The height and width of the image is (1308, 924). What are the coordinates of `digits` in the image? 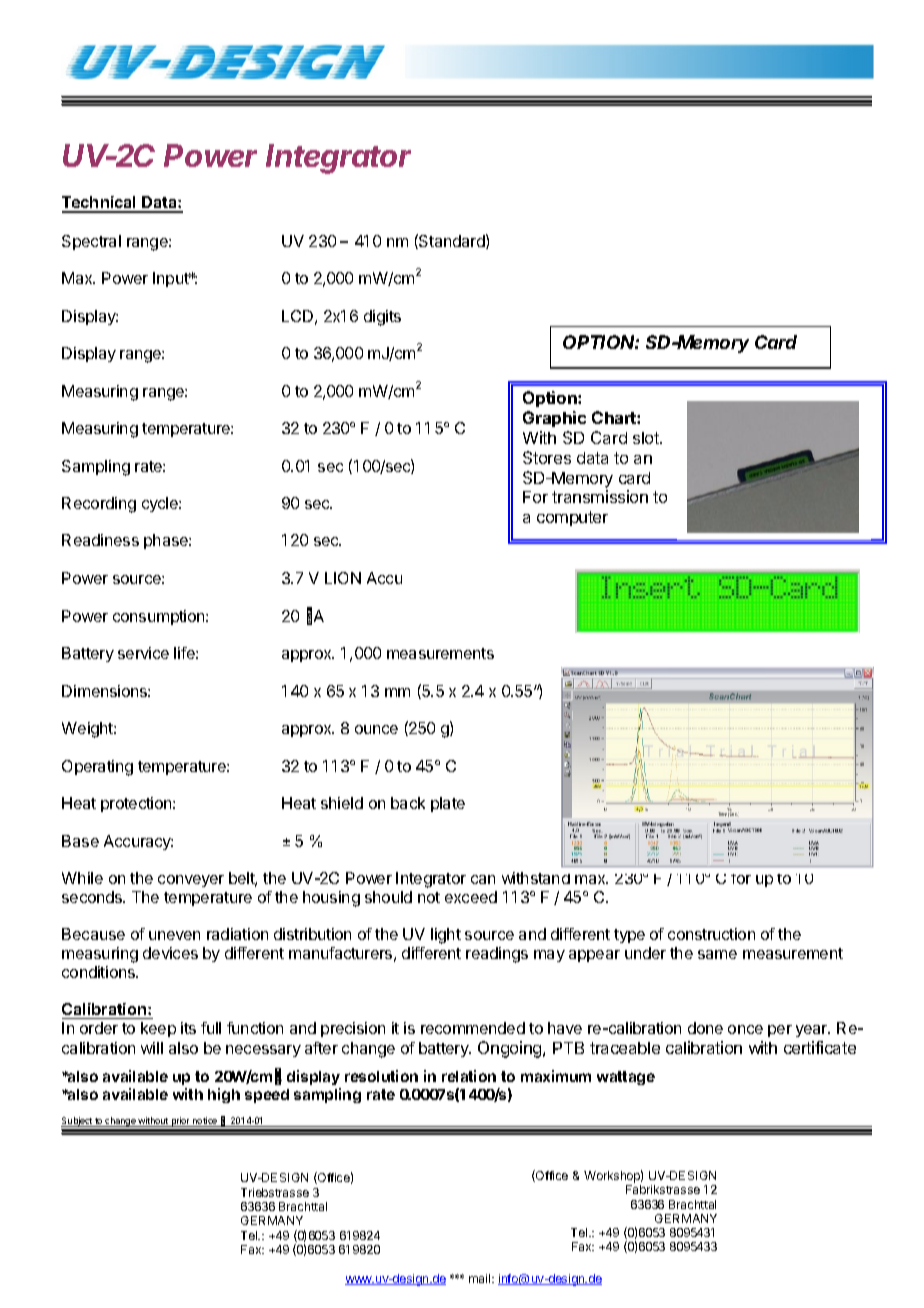 It's located at (382, 318).
